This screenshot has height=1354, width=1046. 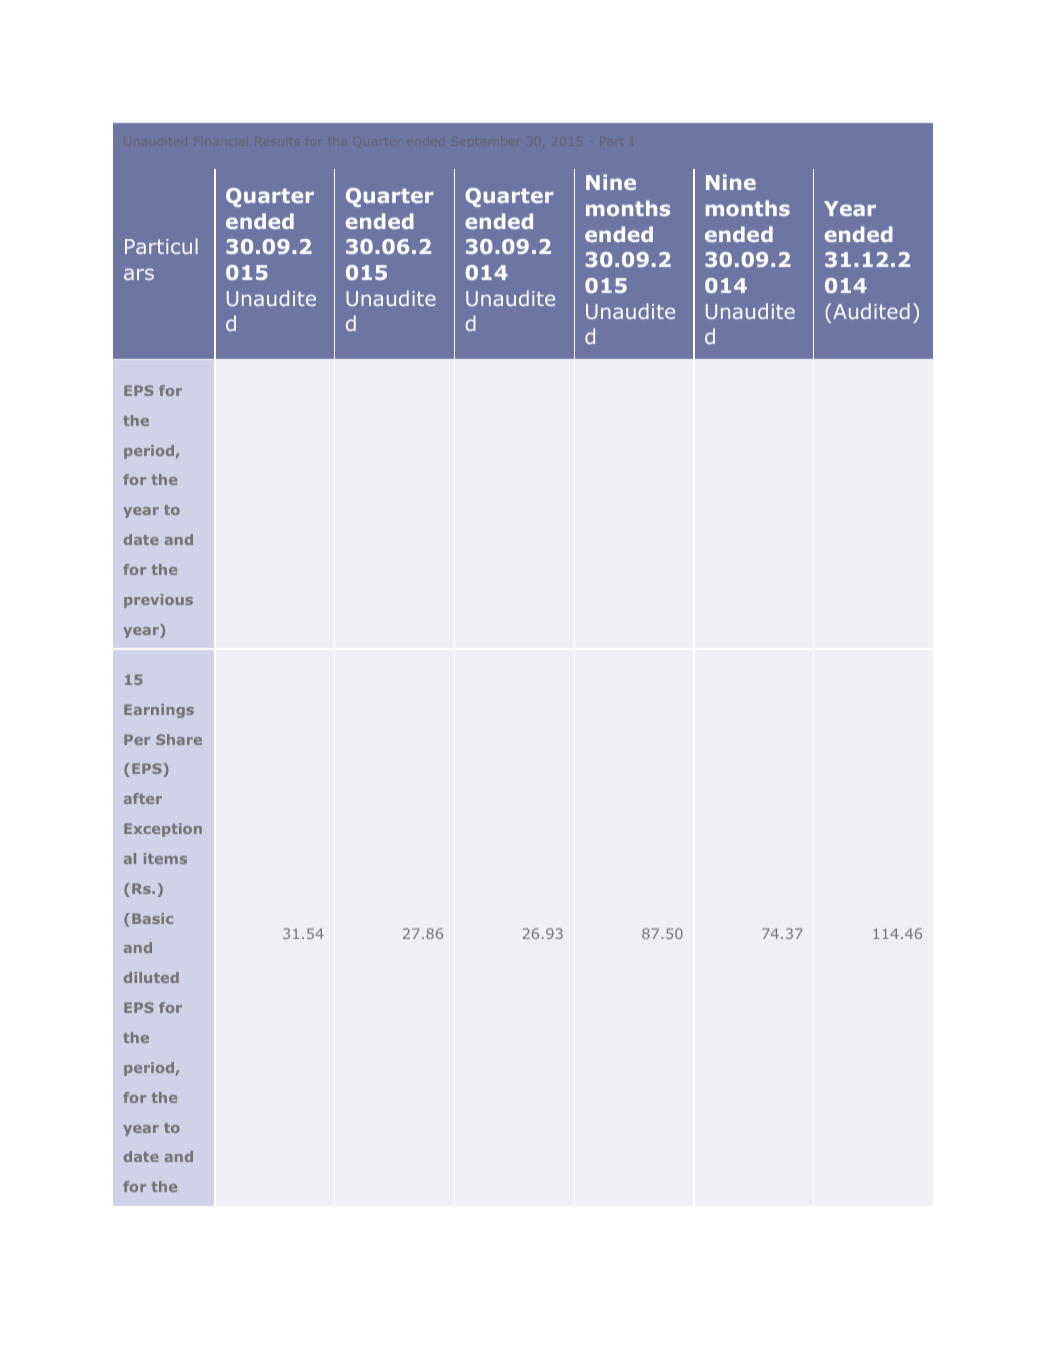 What do you see at coordinates (163, 830) in the screenshot?
I see `Exception` at bounding box center [163, 830].
